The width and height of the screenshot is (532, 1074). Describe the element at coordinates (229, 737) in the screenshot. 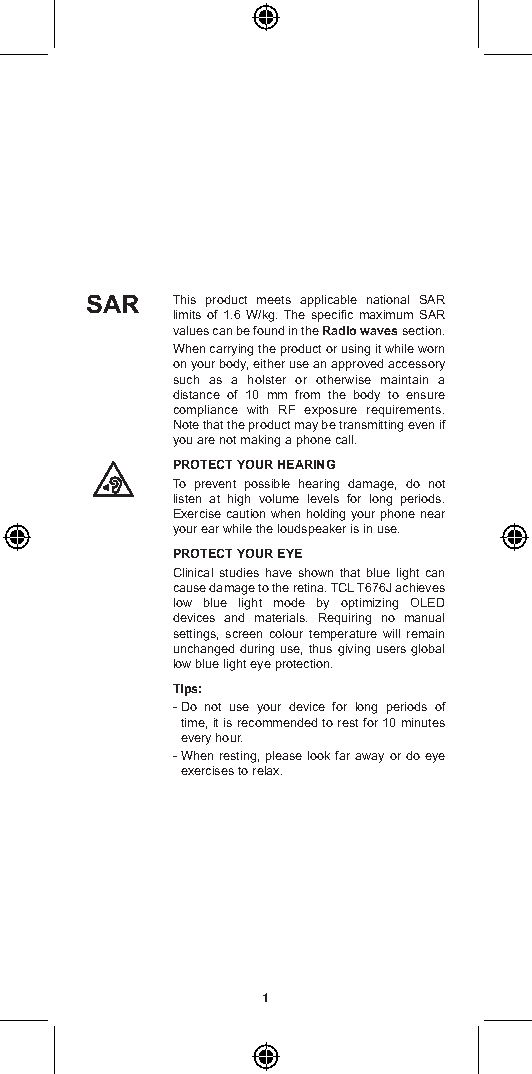

I see `hour` at that location.
